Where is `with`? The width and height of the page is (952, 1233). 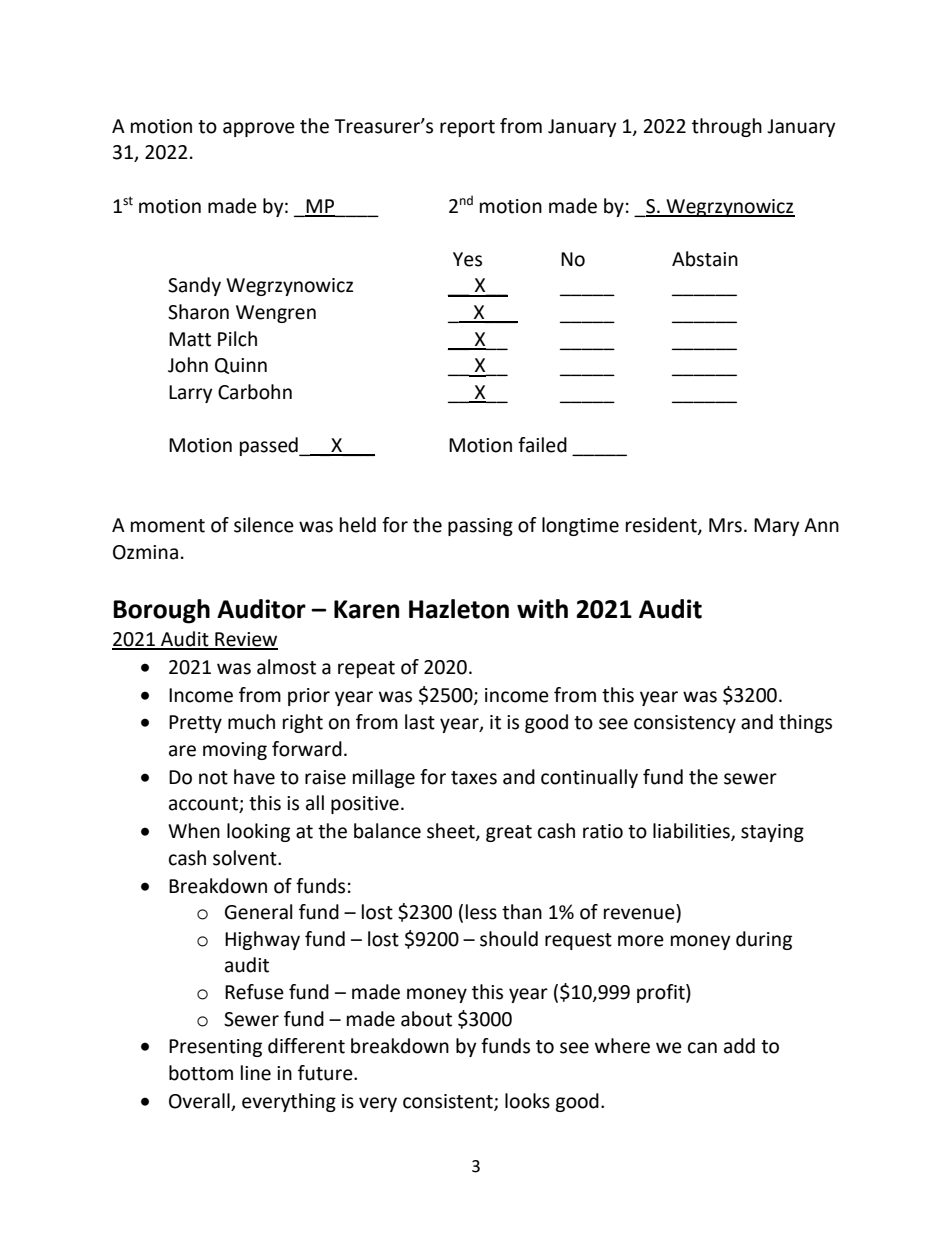 with is located at coordinates (542, 609).
